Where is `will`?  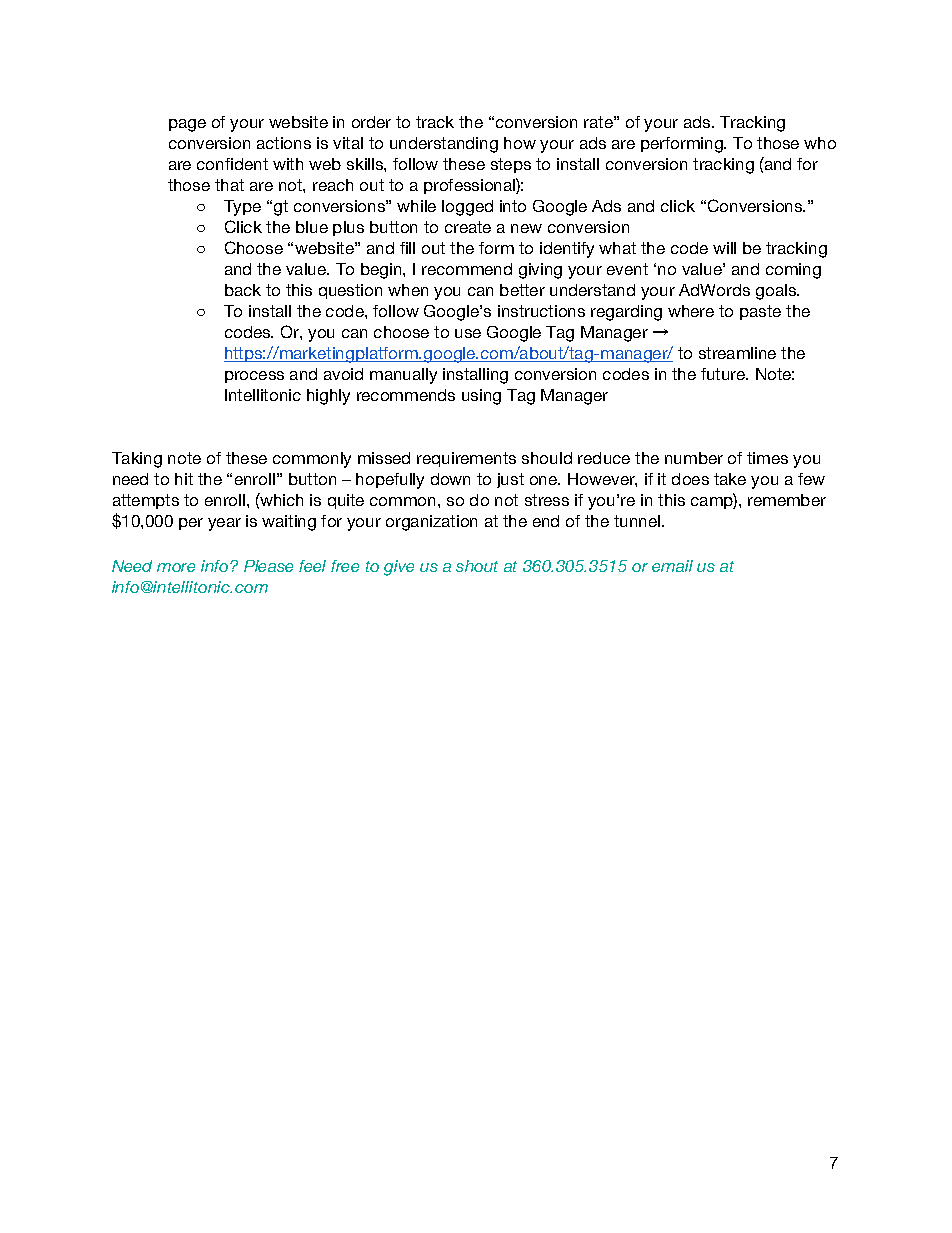
will is located at coordinates (724, 248).
